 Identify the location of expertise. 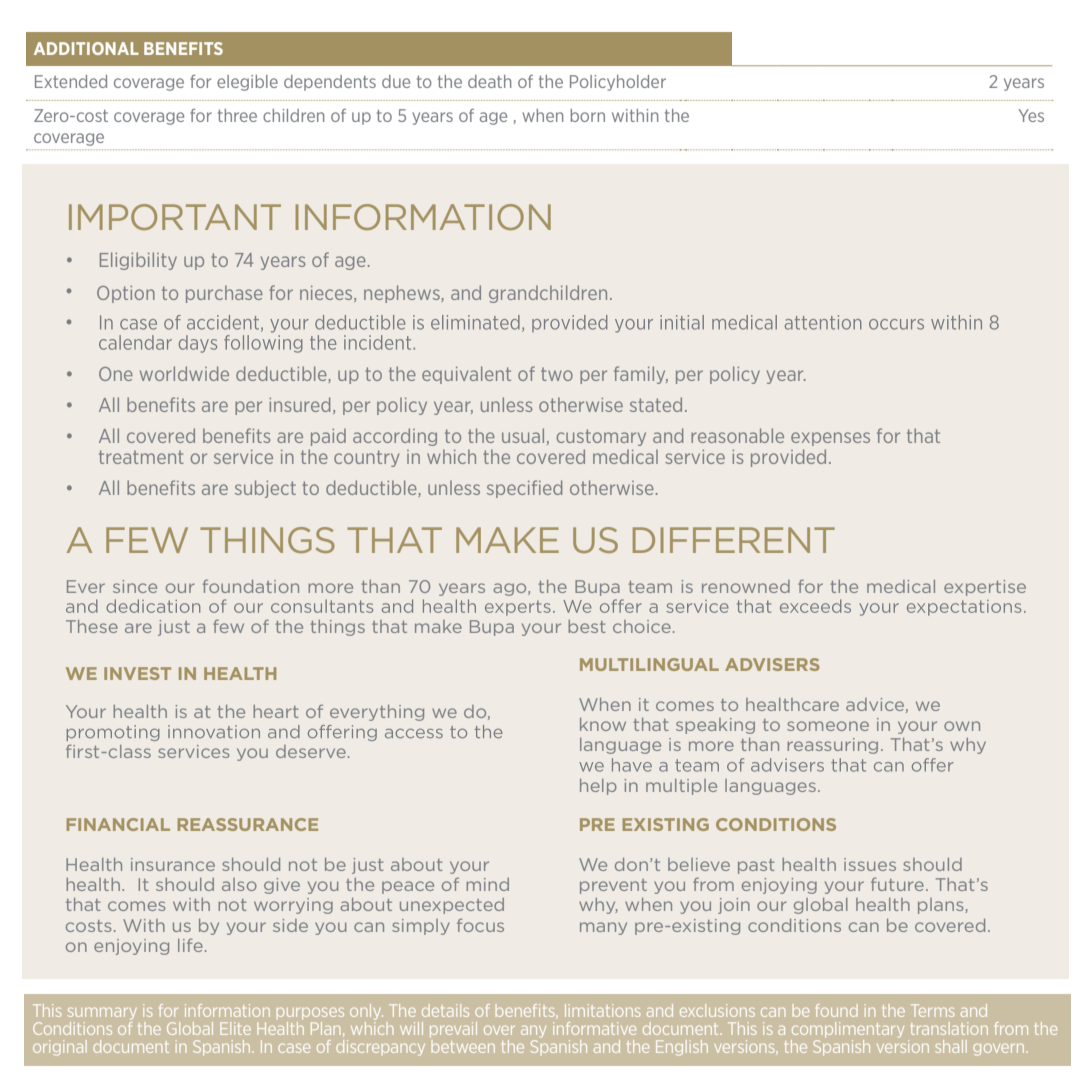
(985, 588).
